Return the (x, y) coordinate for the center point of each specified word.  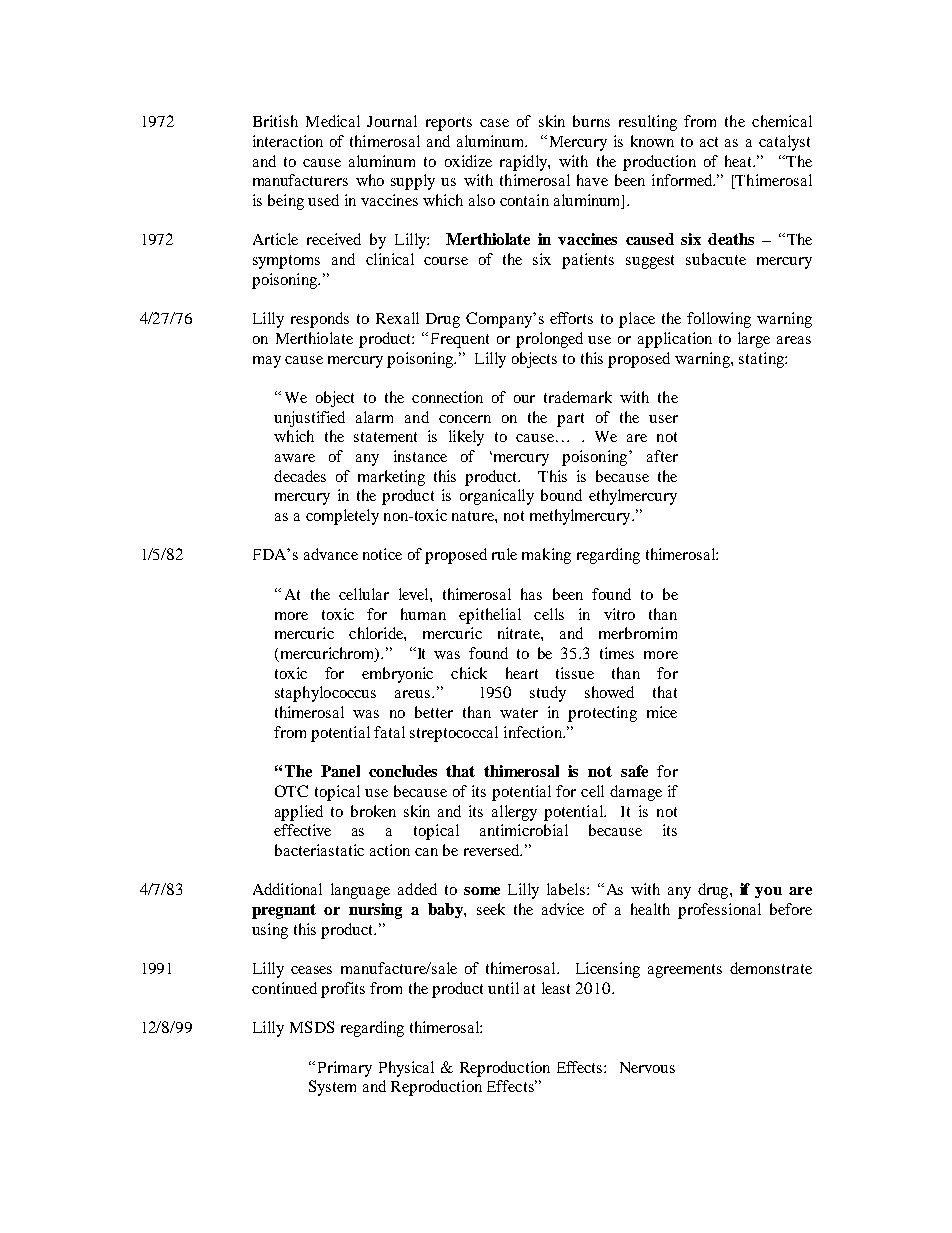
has (531, 594)
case (494, 123)
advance (331, 554)
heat (739, 161)
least (556, 988)
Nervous (647, 1067)
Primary (345, 1069)
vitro (619, 614)
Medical (333, 121)
